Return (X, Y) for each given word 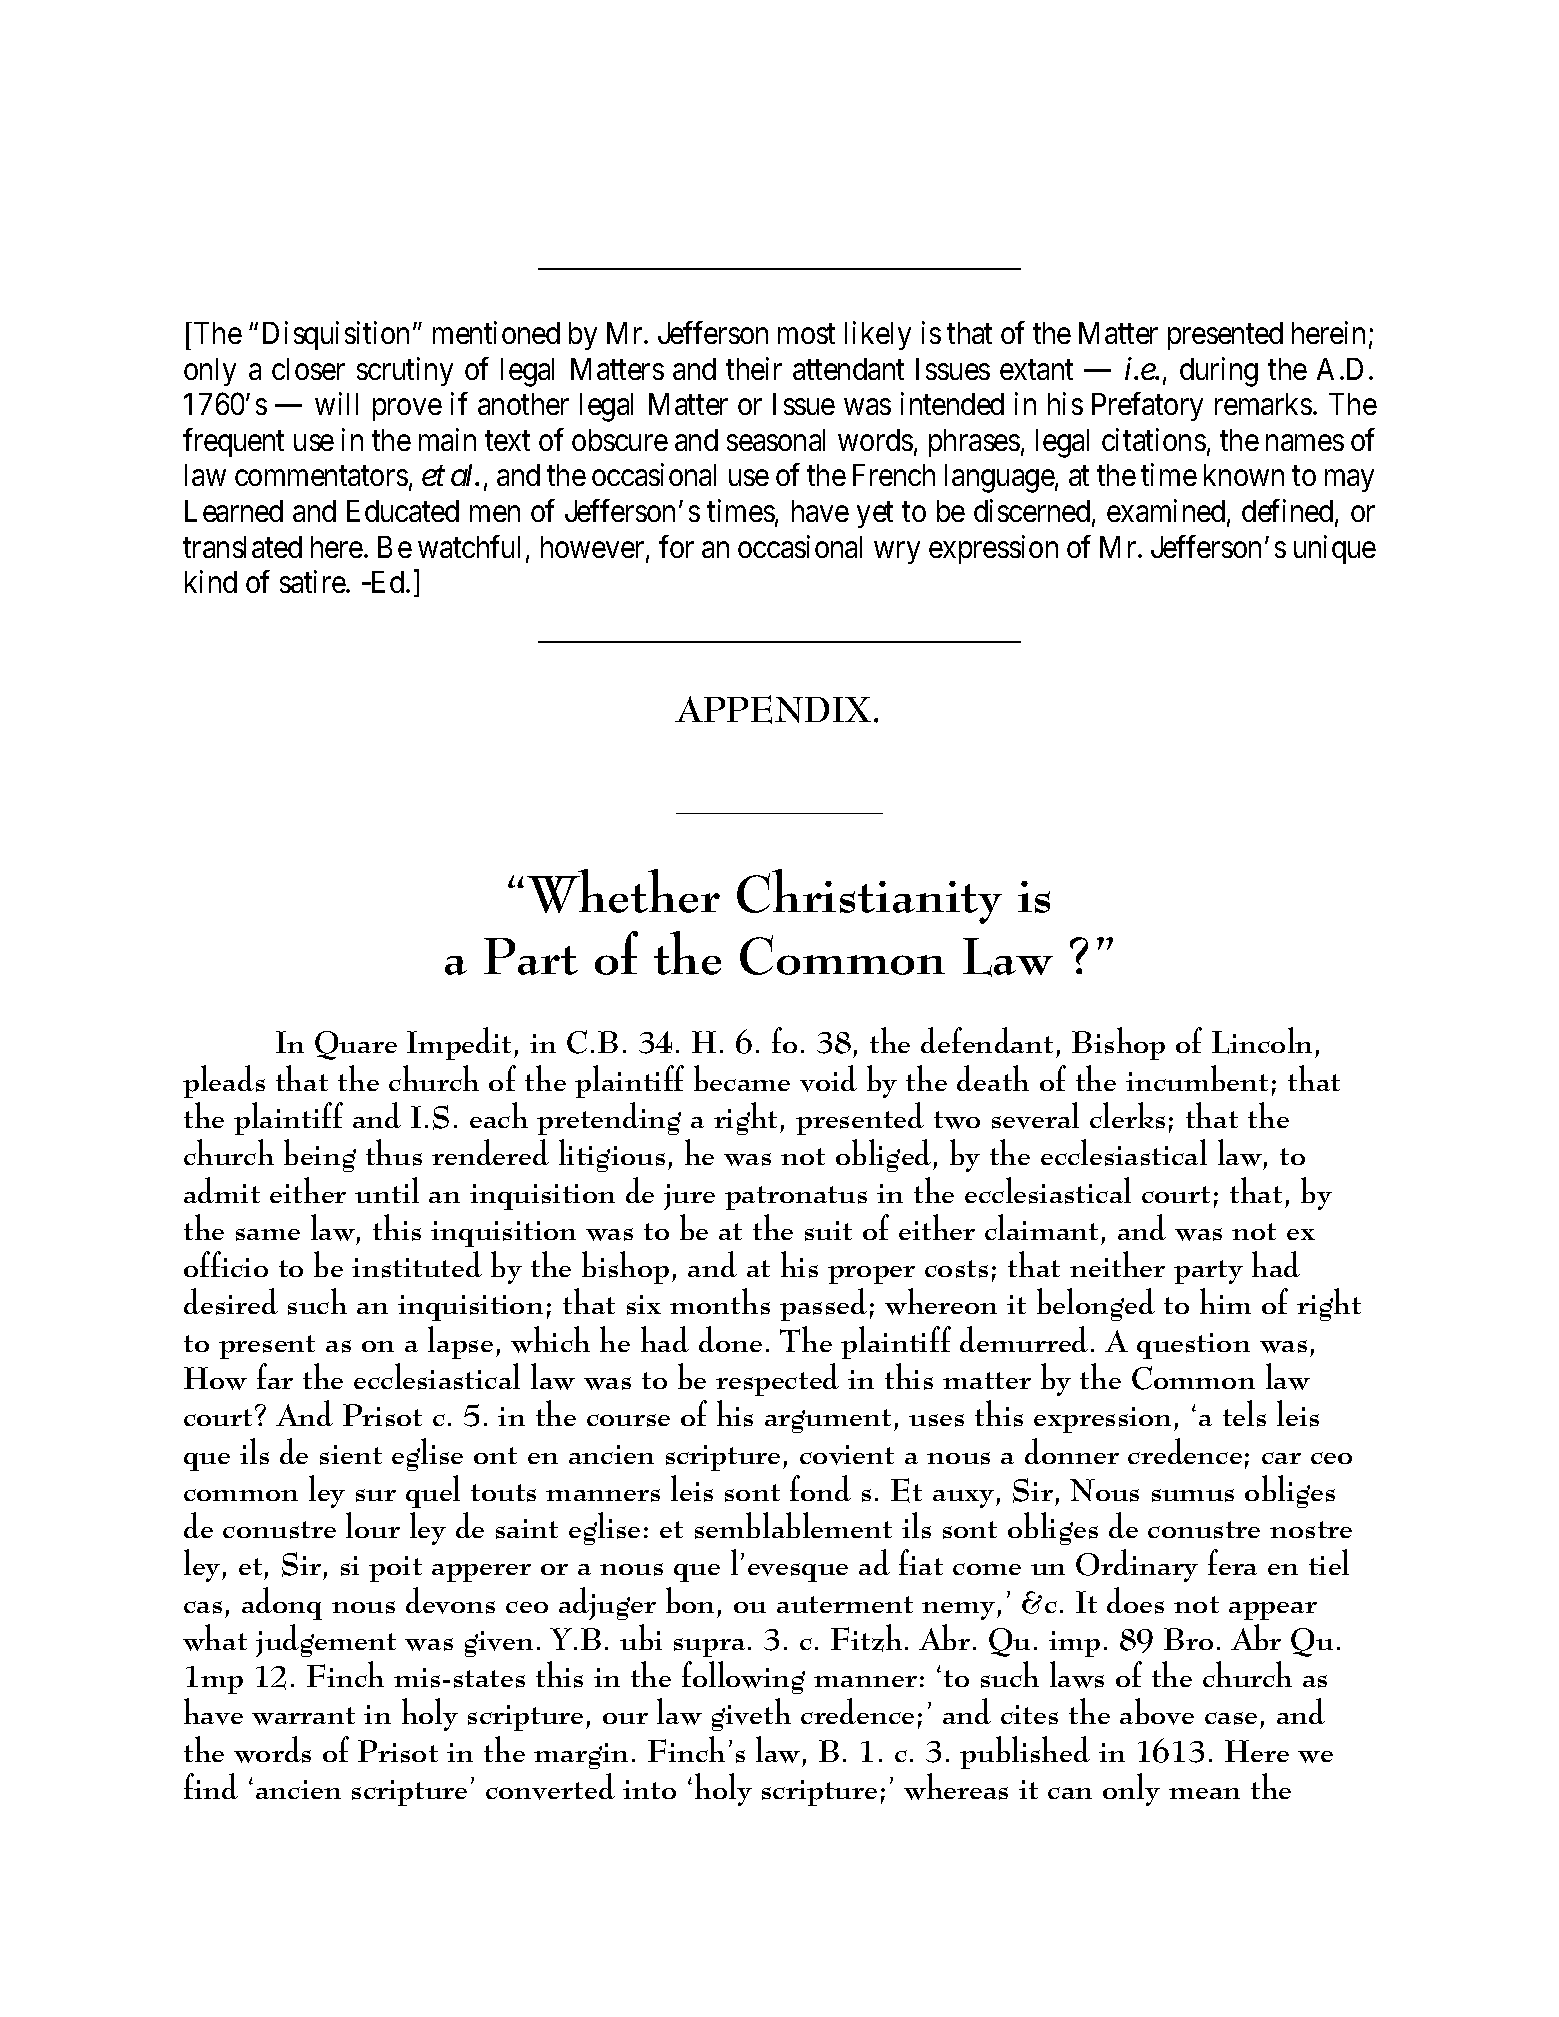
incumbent (1197, 1078)
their (754, 368)
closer (308, 369)
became (742, 1078)
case (1231, 1718)
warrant (303, 1716)
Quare (356, 1045)
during (1219, 372)
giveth (751, 1714)
